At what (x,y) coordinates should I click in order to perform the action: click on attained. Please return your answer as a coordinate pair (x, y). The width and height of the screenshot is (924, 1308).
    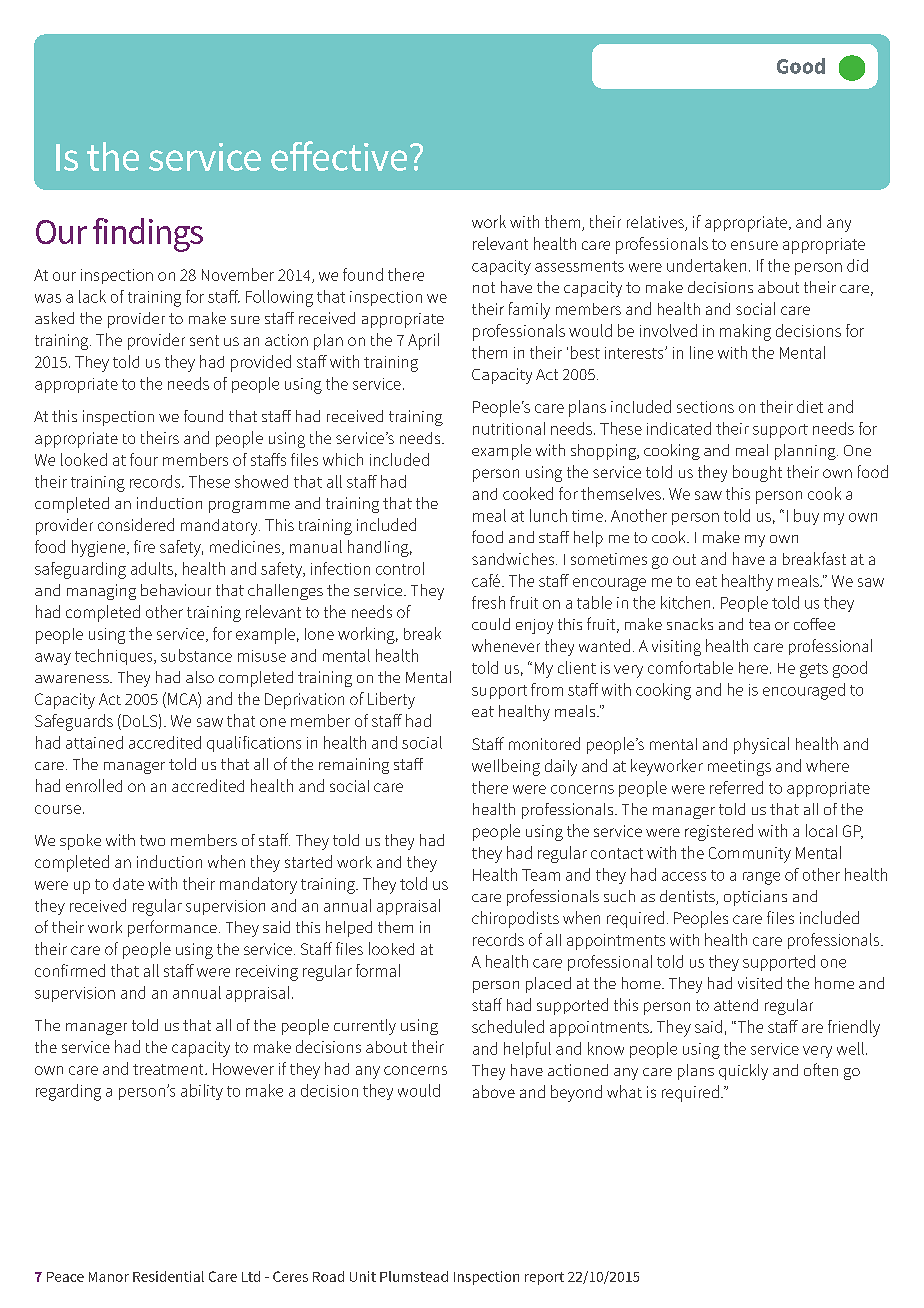
    Looking at the image, I should click on (94, 742).
